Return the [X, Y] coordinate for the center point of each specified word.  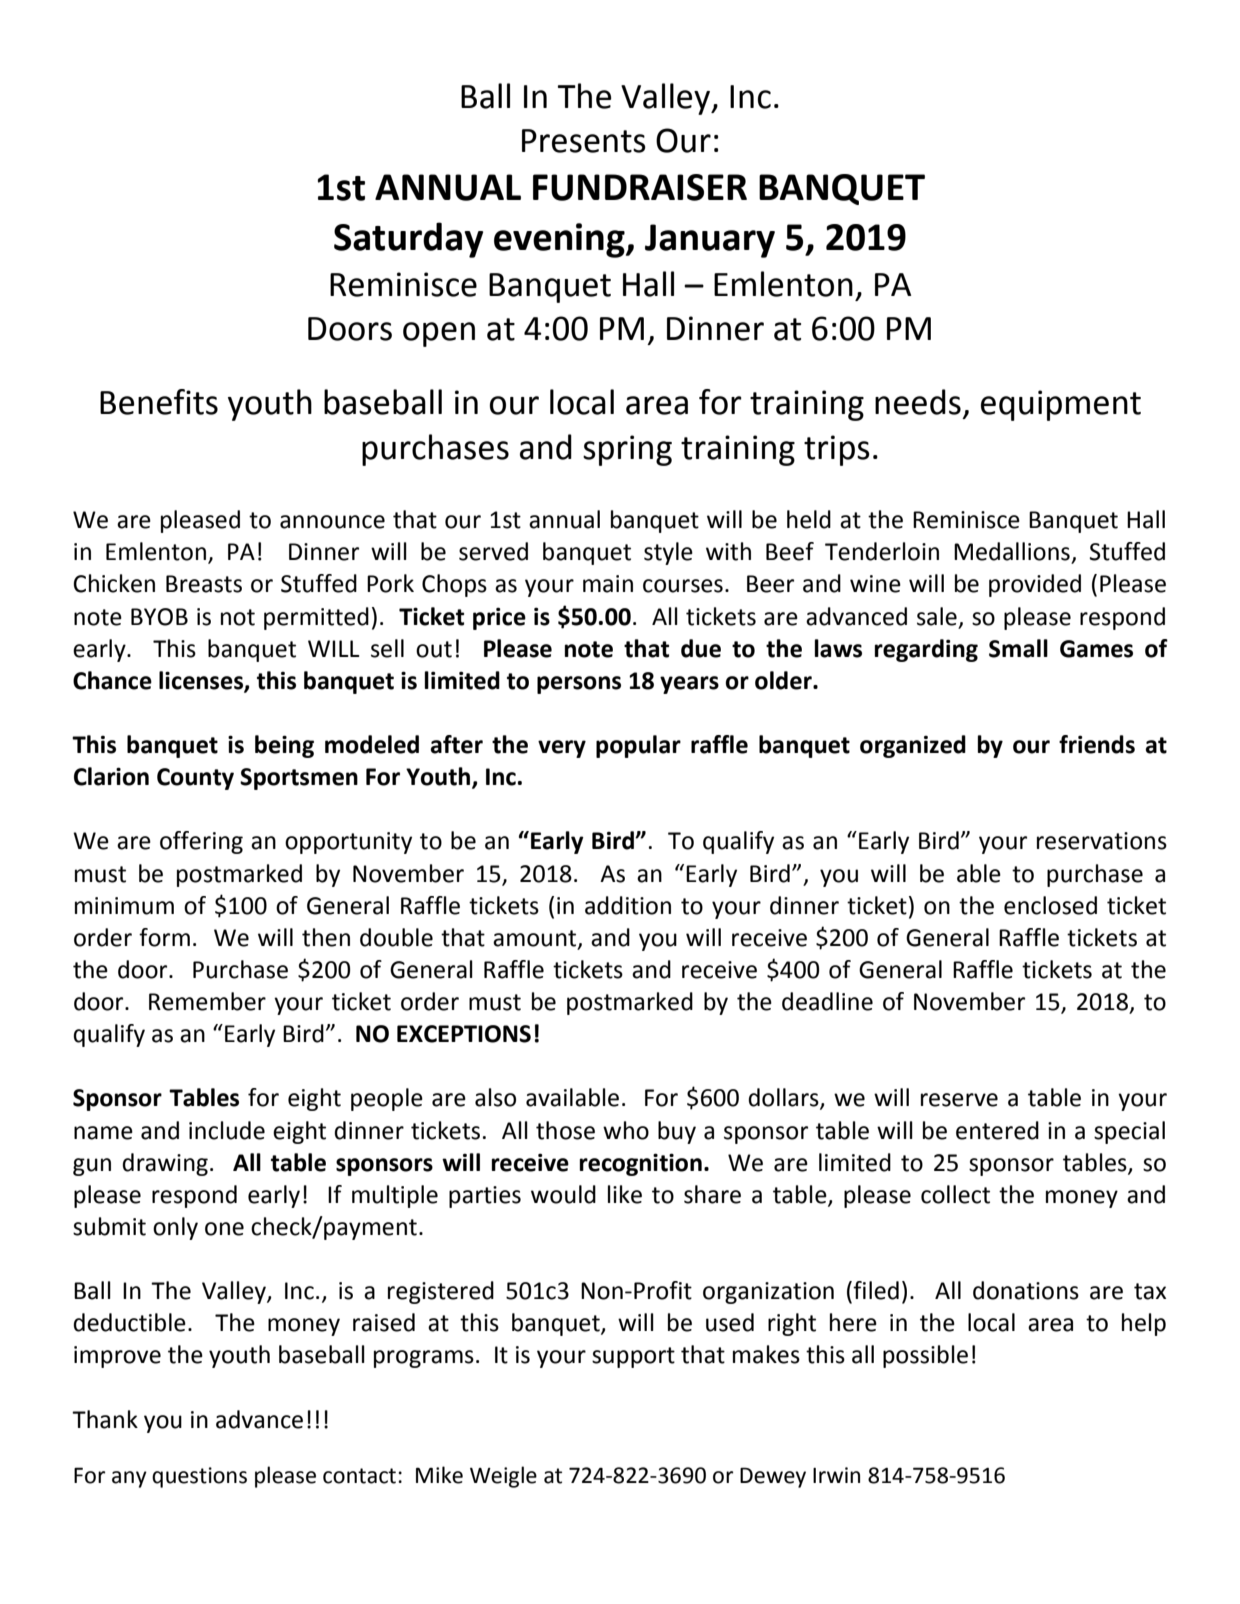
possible [925, 1356]
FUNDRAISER [640, 187]
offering [201, 842]
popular [638, 746]
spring [627, 450]
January [710, 241]
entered [997, 1130]
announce [332, 522]
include [227, 1130]
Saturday [408, 240]
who [626, 1130]
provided [1035, 585]
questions [199, 1477]
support [633, 1357]
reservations [1102, 841]
